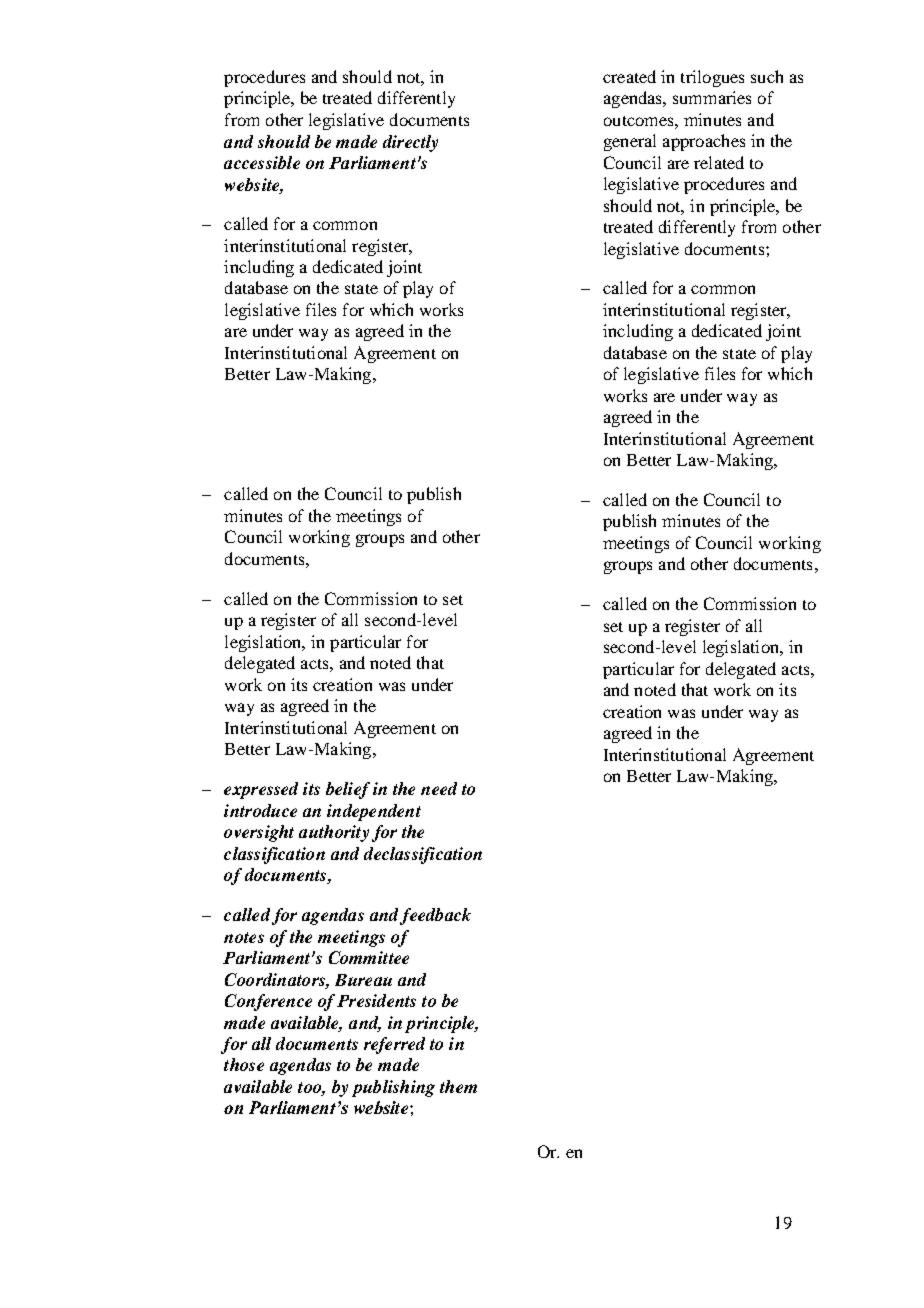 Image resolution: width=924 pixels, height=1308 pixels. Describe the element at coordinates (712, 97) in the screenshot. I see `summaries` at that location.
